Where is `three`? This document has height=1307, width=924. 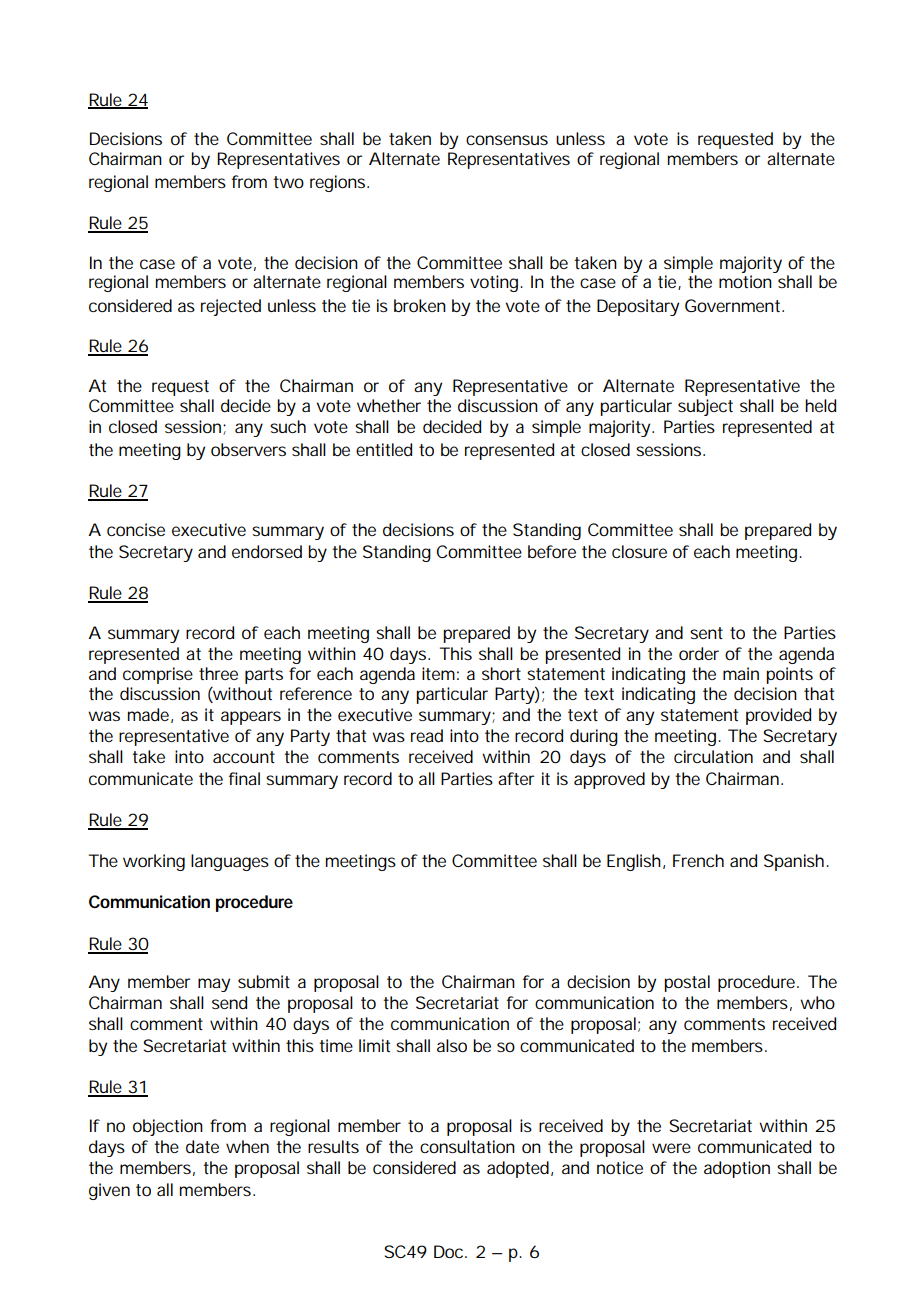 three is located at coordinates (218, 673).
